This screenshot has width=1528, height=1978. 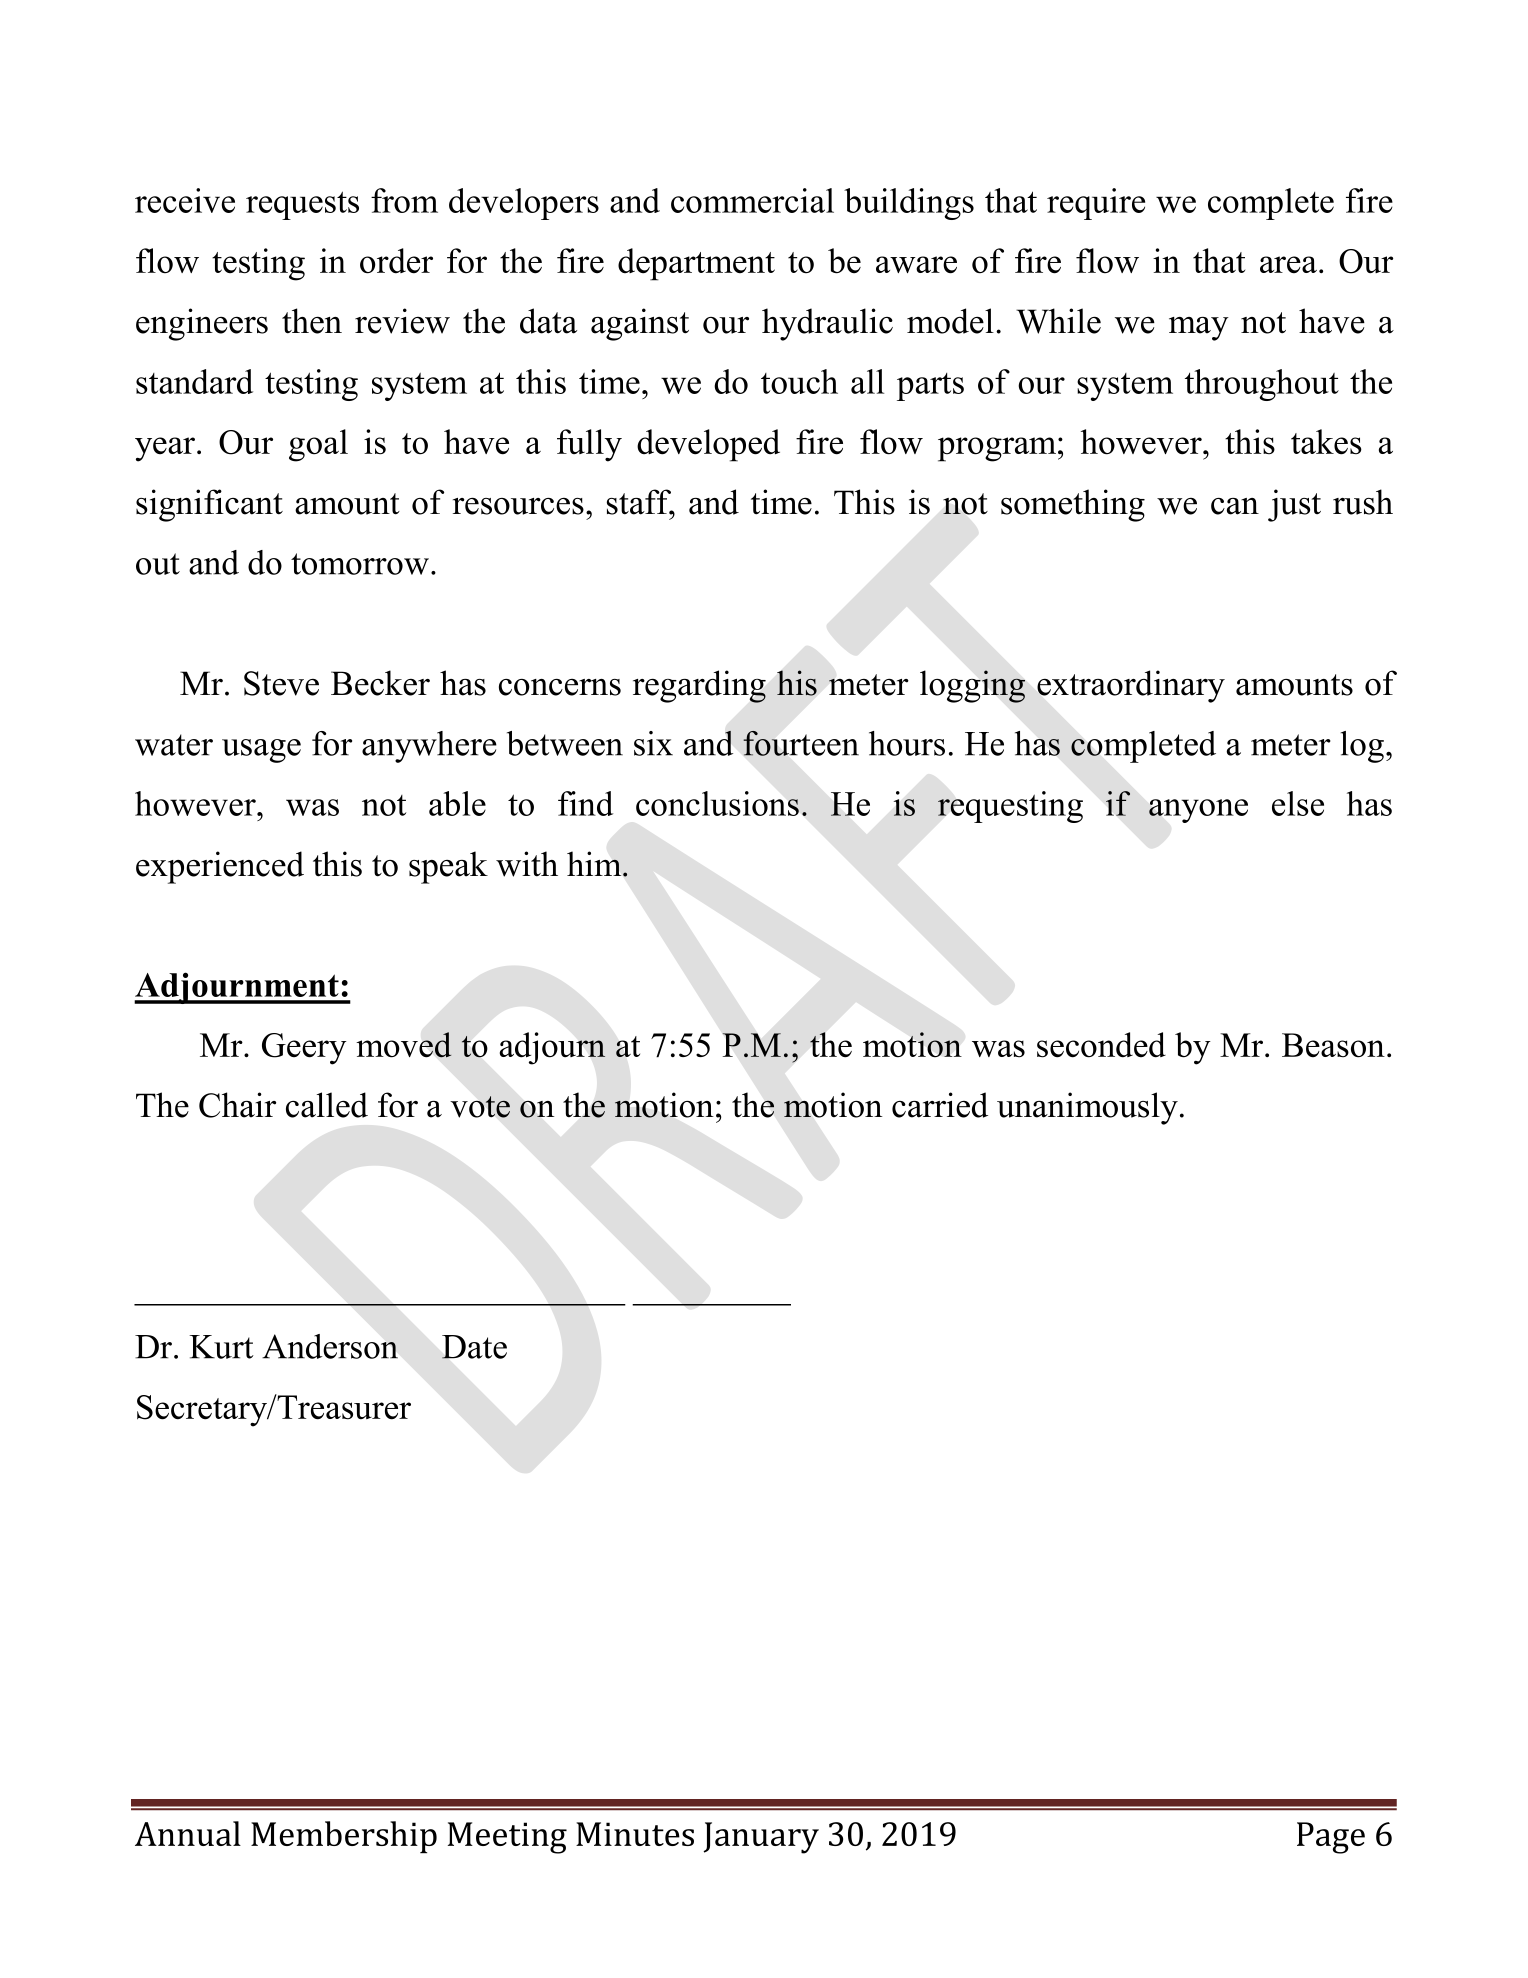 I want to click on area, so click(x=1288, y=264).
